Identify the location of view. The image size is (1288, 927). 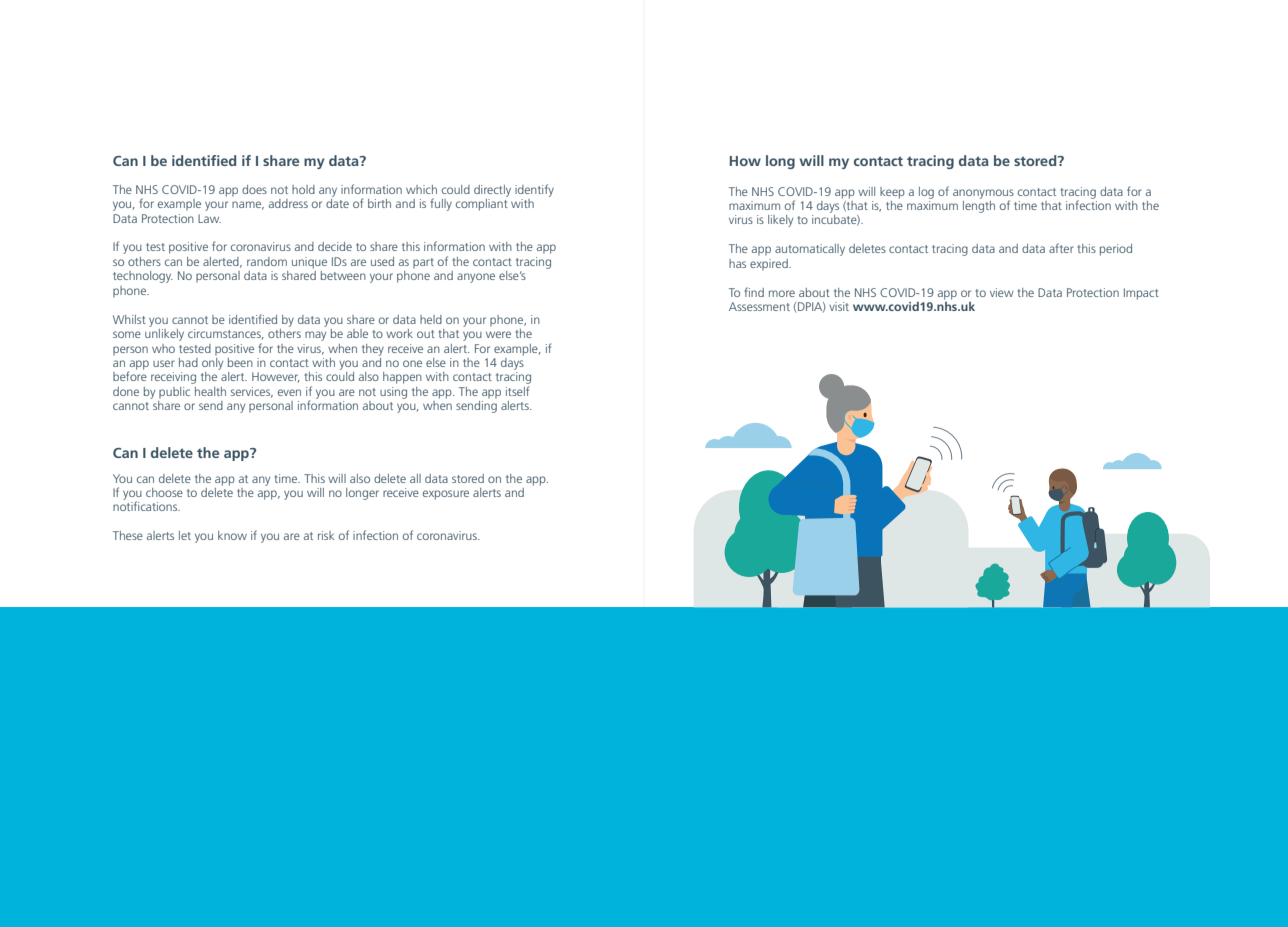
(1002, 292).
